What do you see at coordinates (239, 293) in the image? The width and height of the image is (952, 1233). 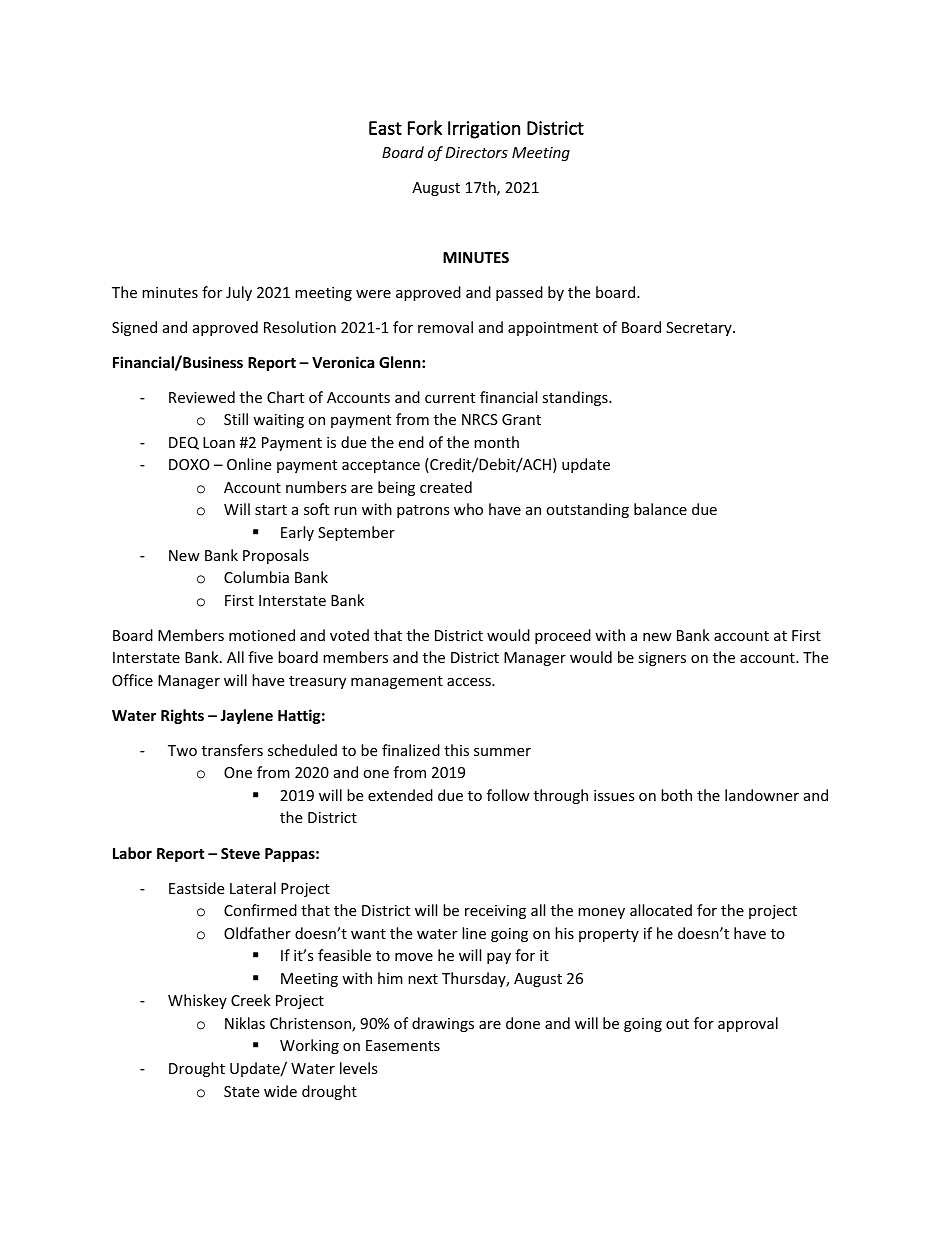 I see `July` at bounding box center [239, 293].
